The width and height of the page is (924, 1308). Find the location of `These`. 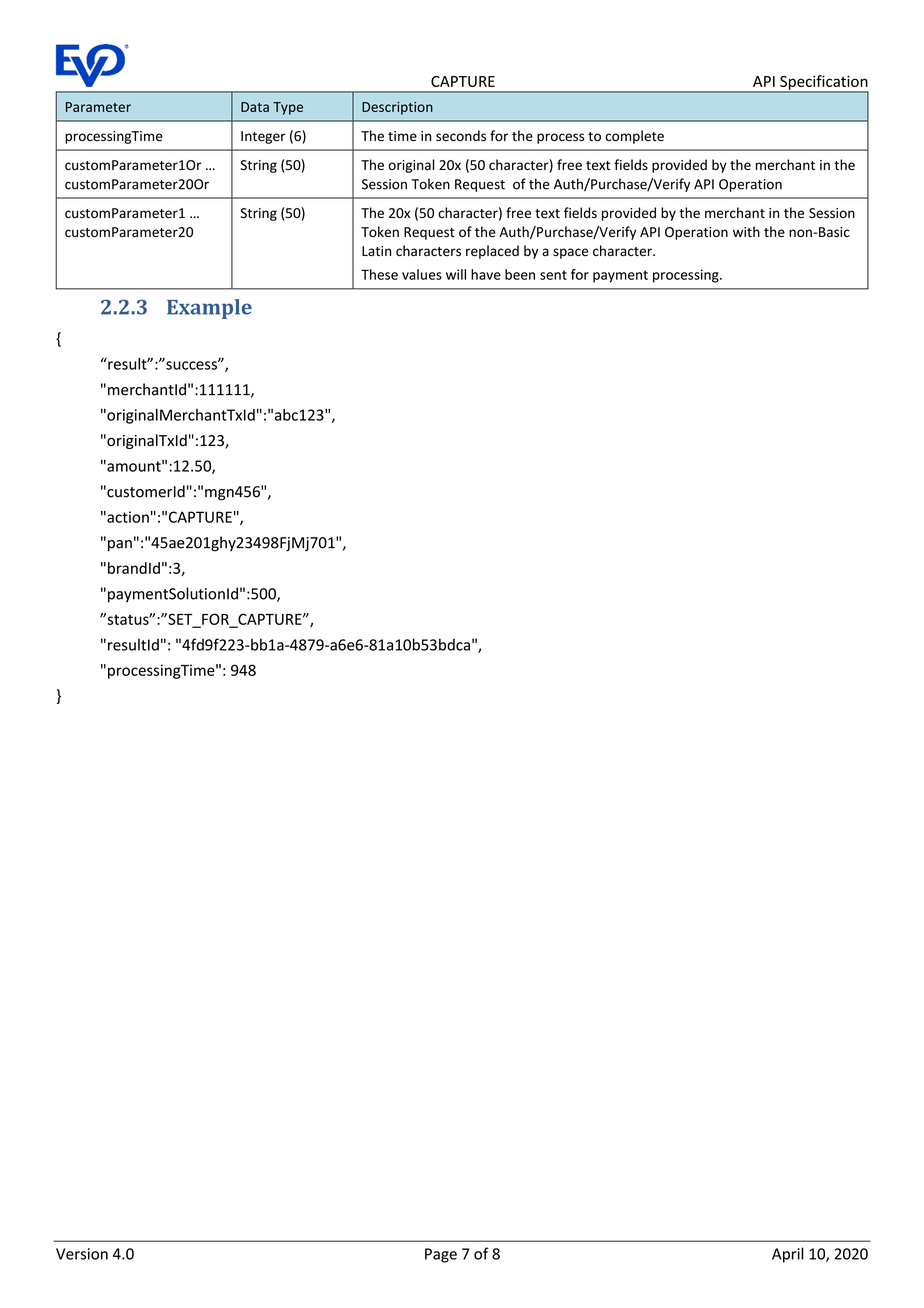

These is located at coordinates (379, 274).
